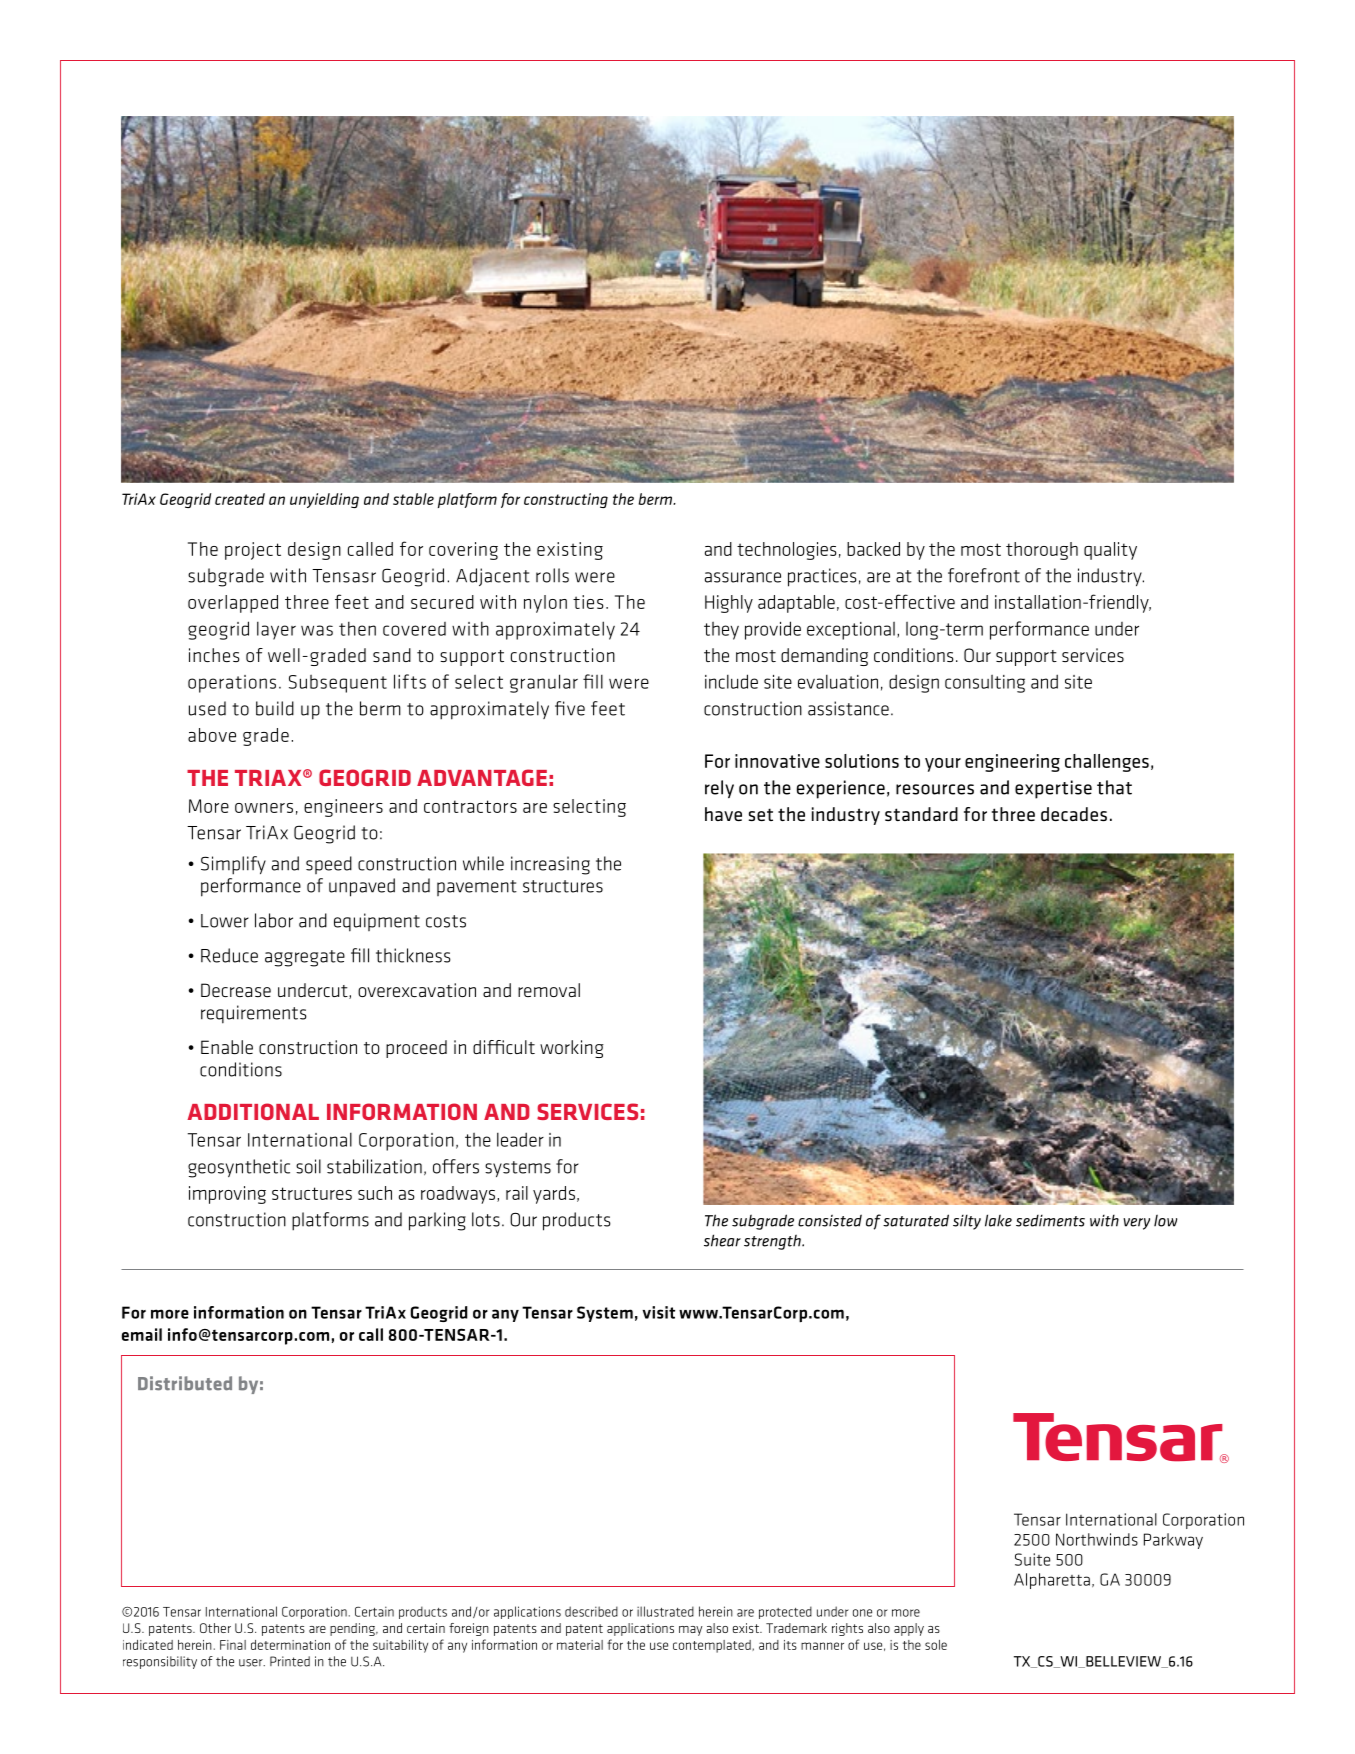 Image resolution: width=1355 pixels, height=1754 pixels. What do you see at coordinates (658, 1312) in the document?
I see `visit` at bounding box center [658, 1312].
